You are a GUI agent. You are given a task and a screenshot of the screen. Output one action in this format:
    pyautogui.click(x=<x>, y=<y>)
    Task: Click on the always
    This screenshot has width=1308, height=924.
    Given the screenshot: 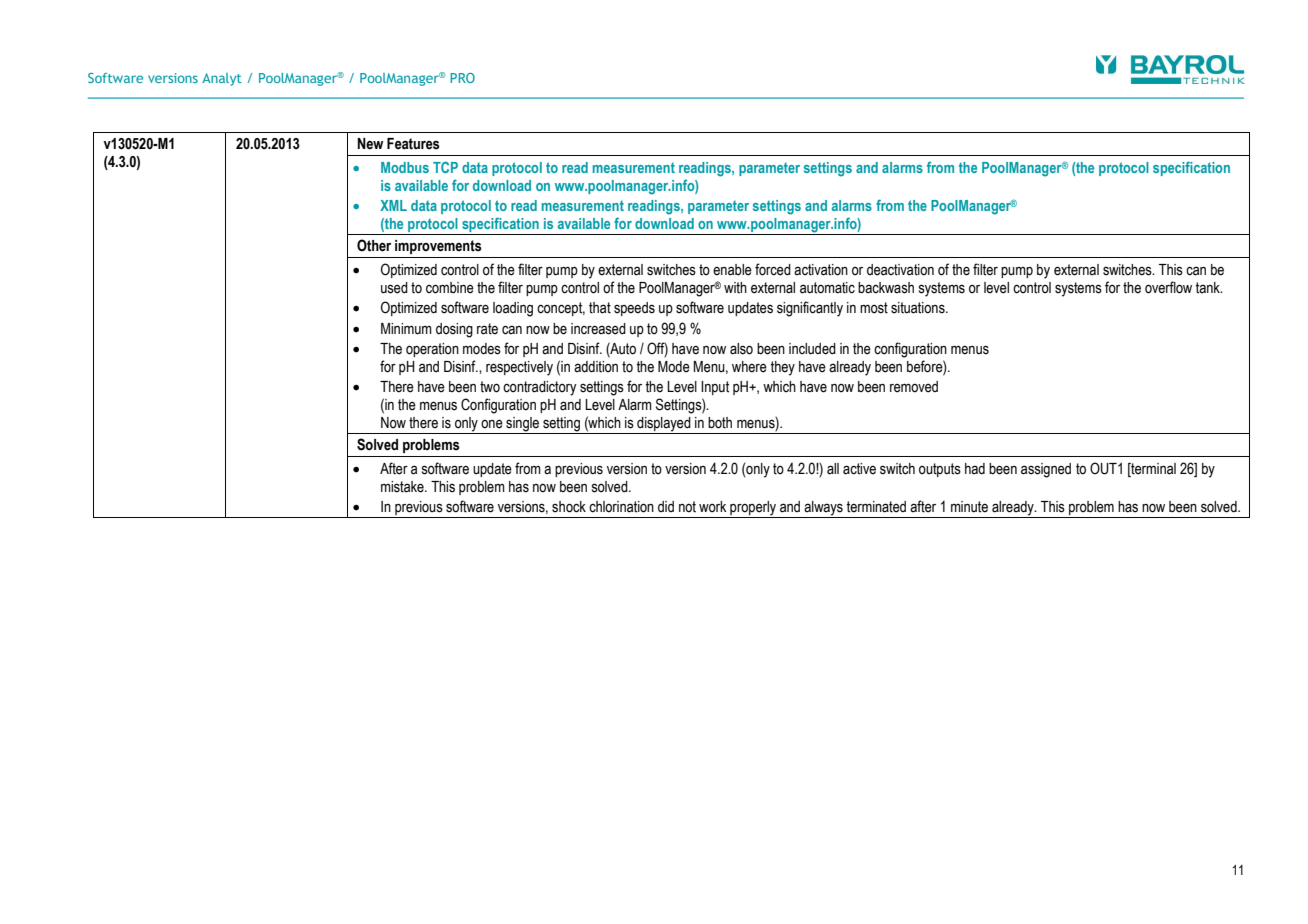 What is the action you would take?
    pyautogui.click(x=823, y=509)
